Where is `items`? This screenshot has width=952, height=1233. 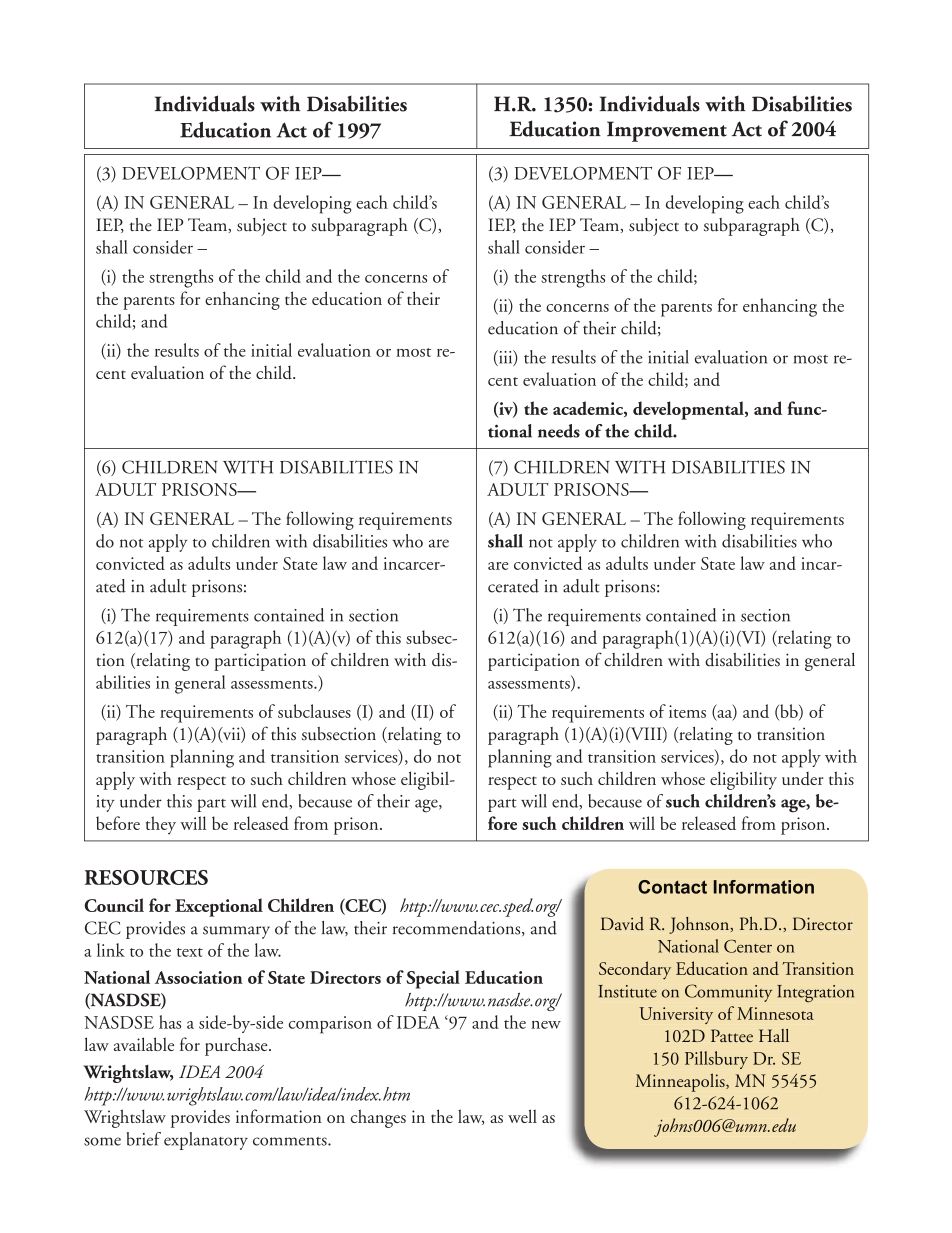
items is located at coordinates (687, 711).
